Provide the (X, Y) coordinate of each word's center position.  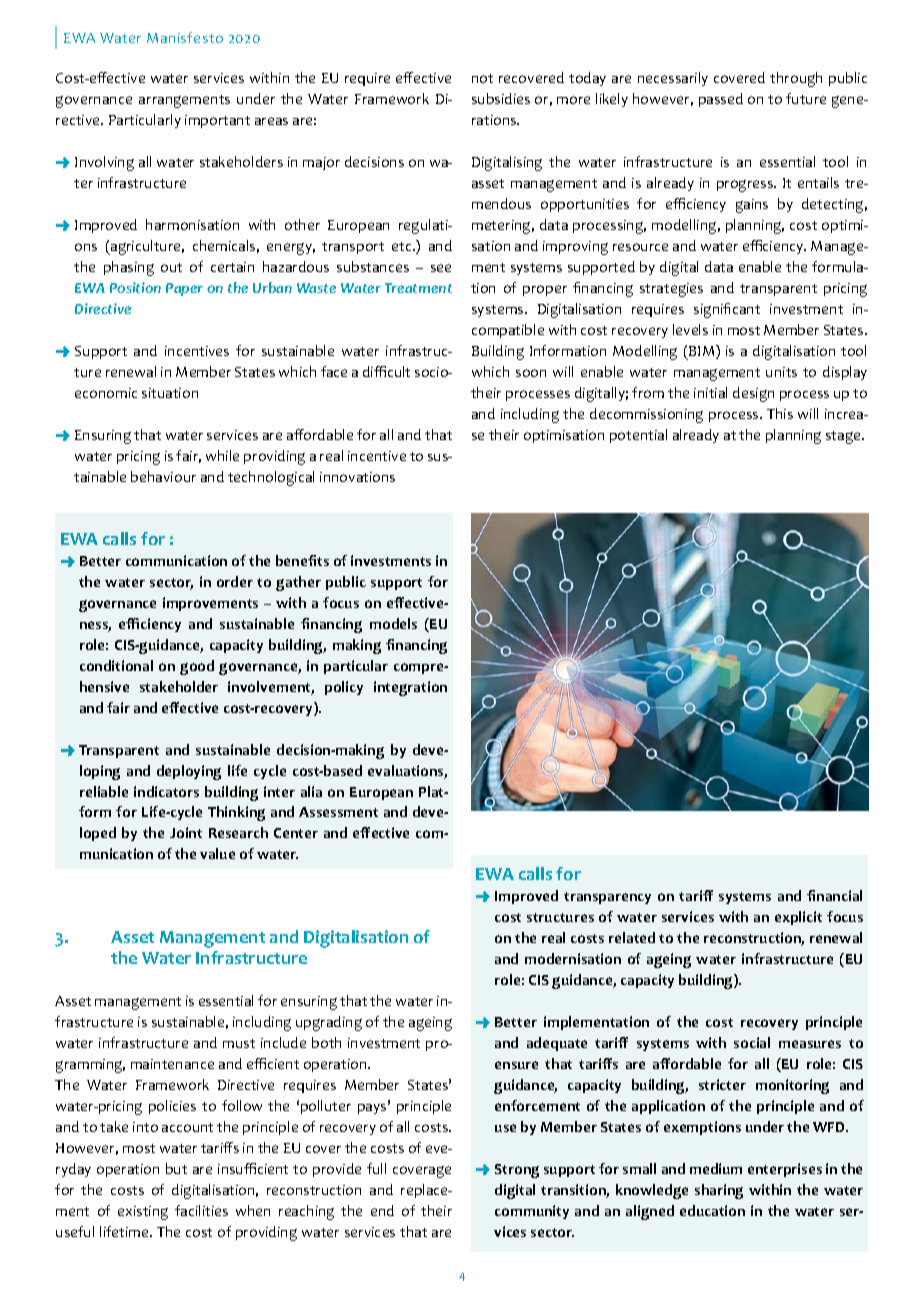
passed (721, 100)
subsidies (501, 98)
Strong (517, 1171)
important (217, 121)
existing (143, 1213)
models (393, 623)
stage (844, 437)
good (197, 667)
